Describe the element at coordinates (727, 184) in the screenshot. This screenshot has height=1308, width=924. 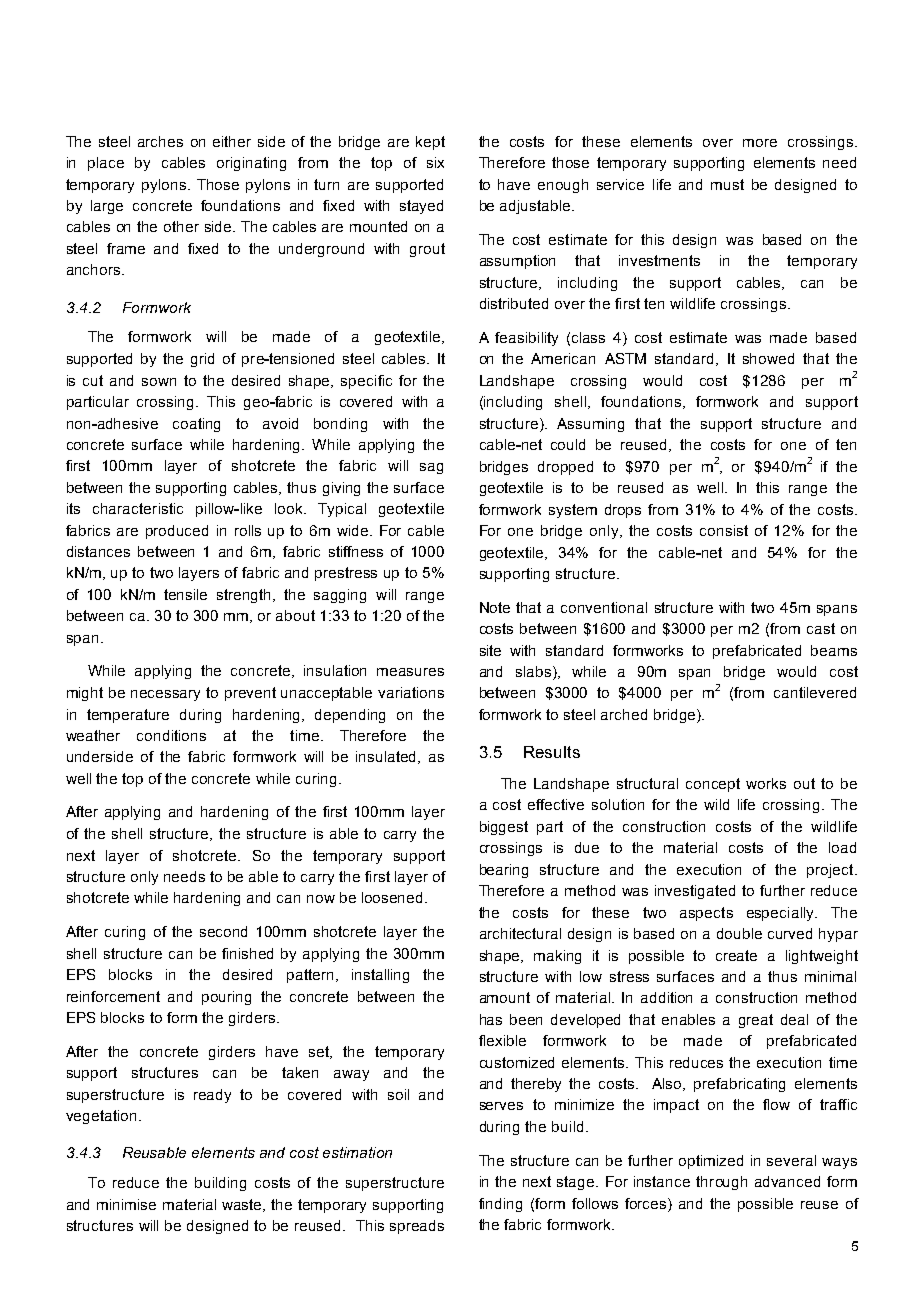
I see `must` at that location.
